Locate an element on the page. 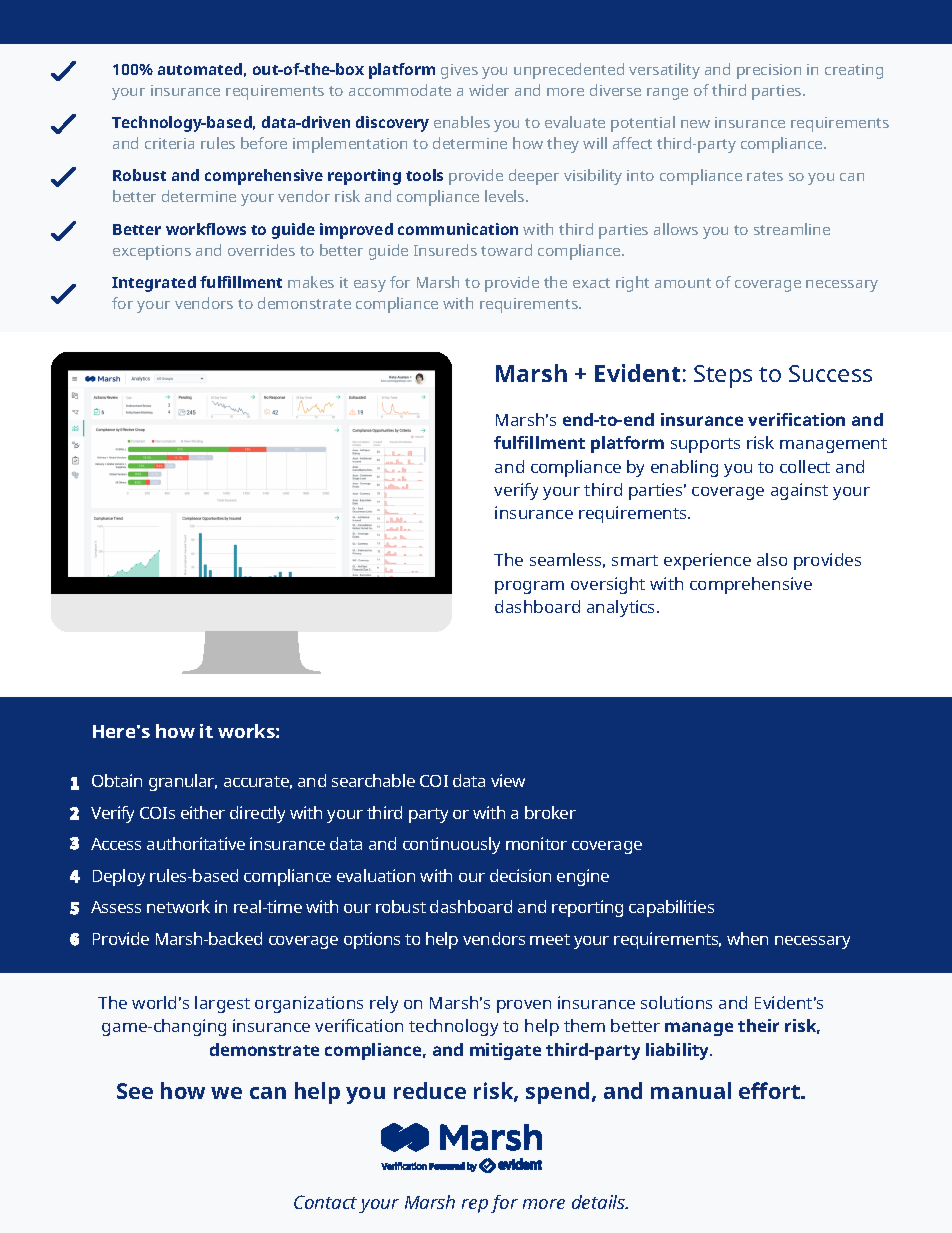 The image size is (952, 1233). exact is located at coordinates (591, 283).
